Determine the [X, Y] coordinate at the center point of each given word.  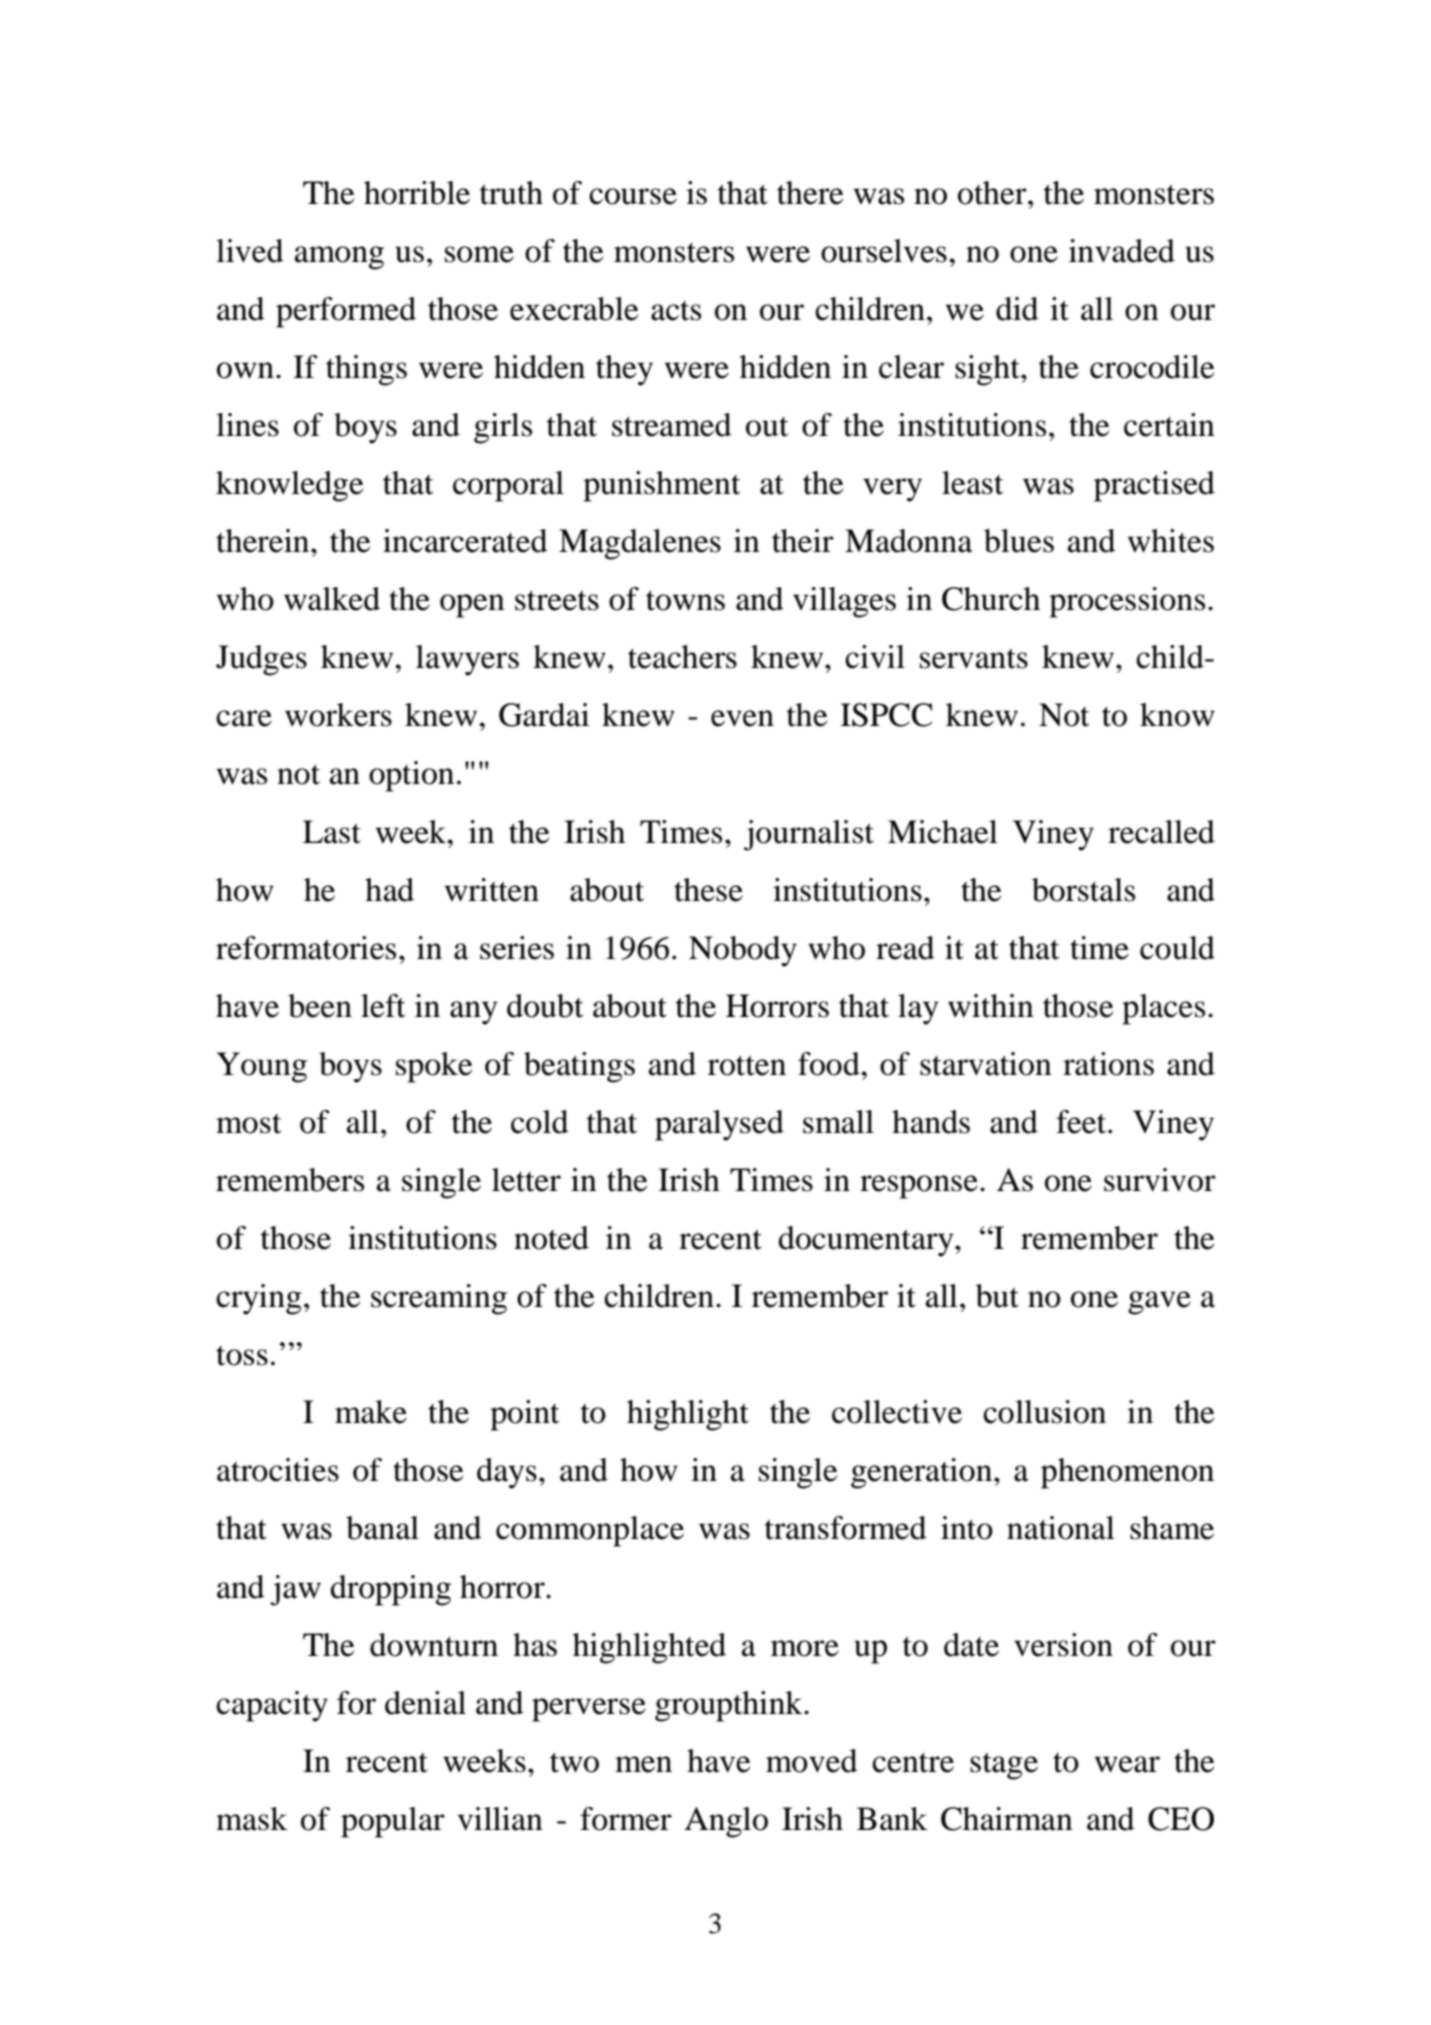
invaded [1122, 251]
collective [897, 1412]
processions [1127, 602]
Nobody [743, 951]
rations [1108, 1064]
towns [685, 600]
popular [393, 1822]
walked [332, 599]
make [371, 1412]
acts [676, 311]
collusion [1044, 1412]
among [339, 258]
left [383, 1006]
